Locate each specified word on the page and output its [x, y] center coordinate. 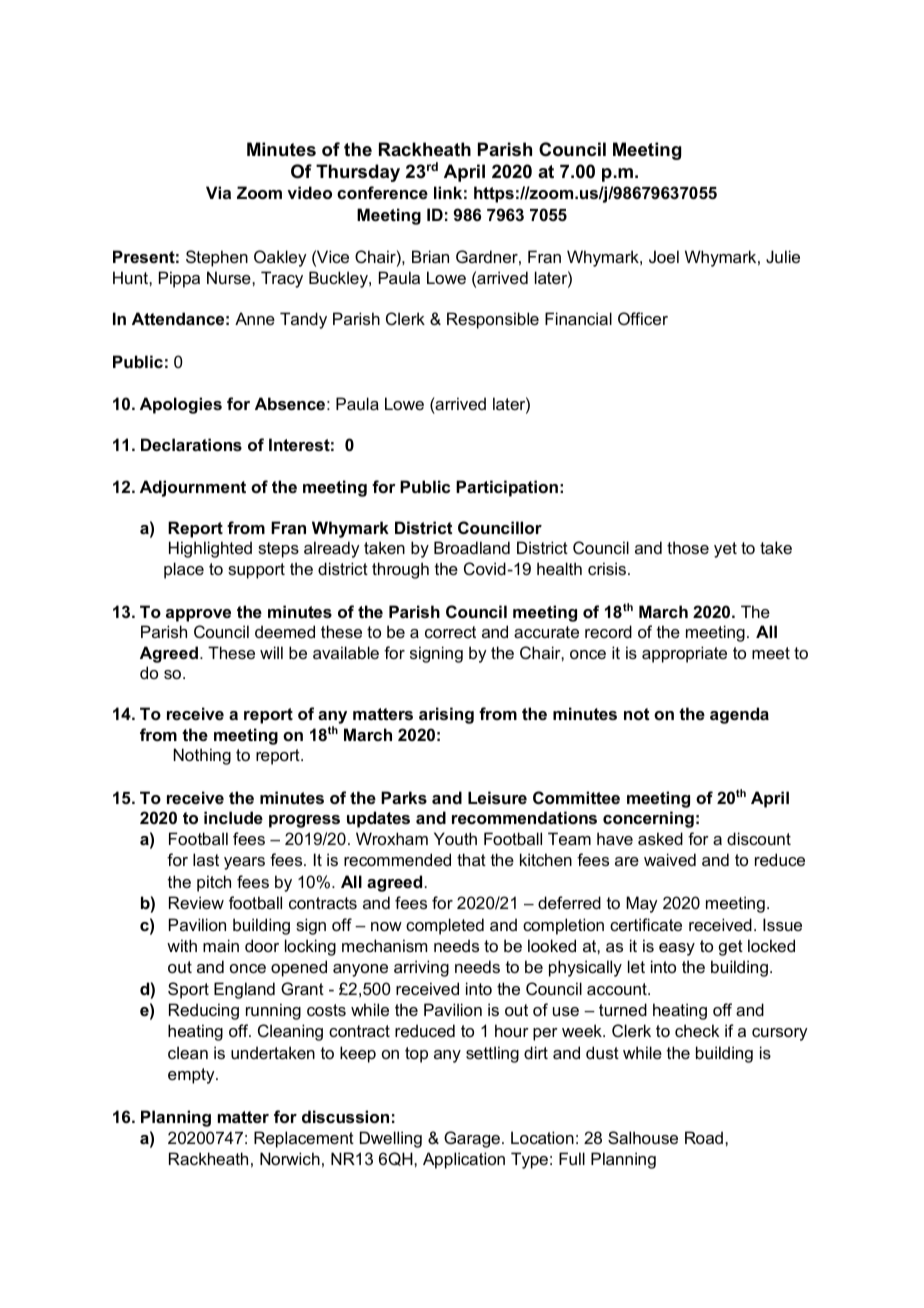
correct [450, 632]
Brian [430, 256]
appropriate [684, 654]
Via [218, 192]
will [271, 652]
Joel [664, 256]
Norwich [290, 1158]
